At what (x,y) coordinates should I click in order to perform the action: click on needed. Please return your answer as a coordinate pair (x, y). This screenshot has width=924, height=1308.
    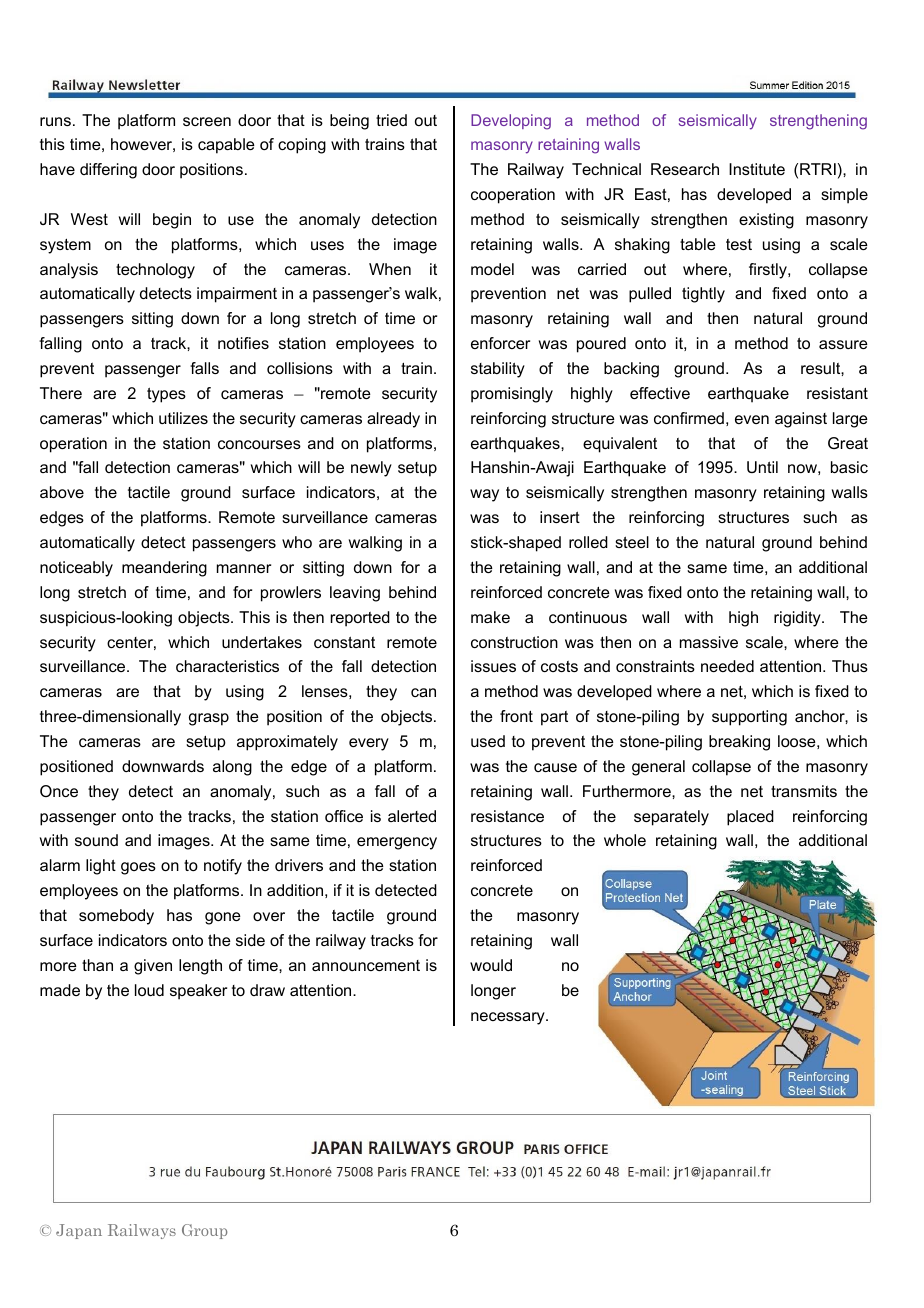
    Looking at the image, I should click on (727, 666).
